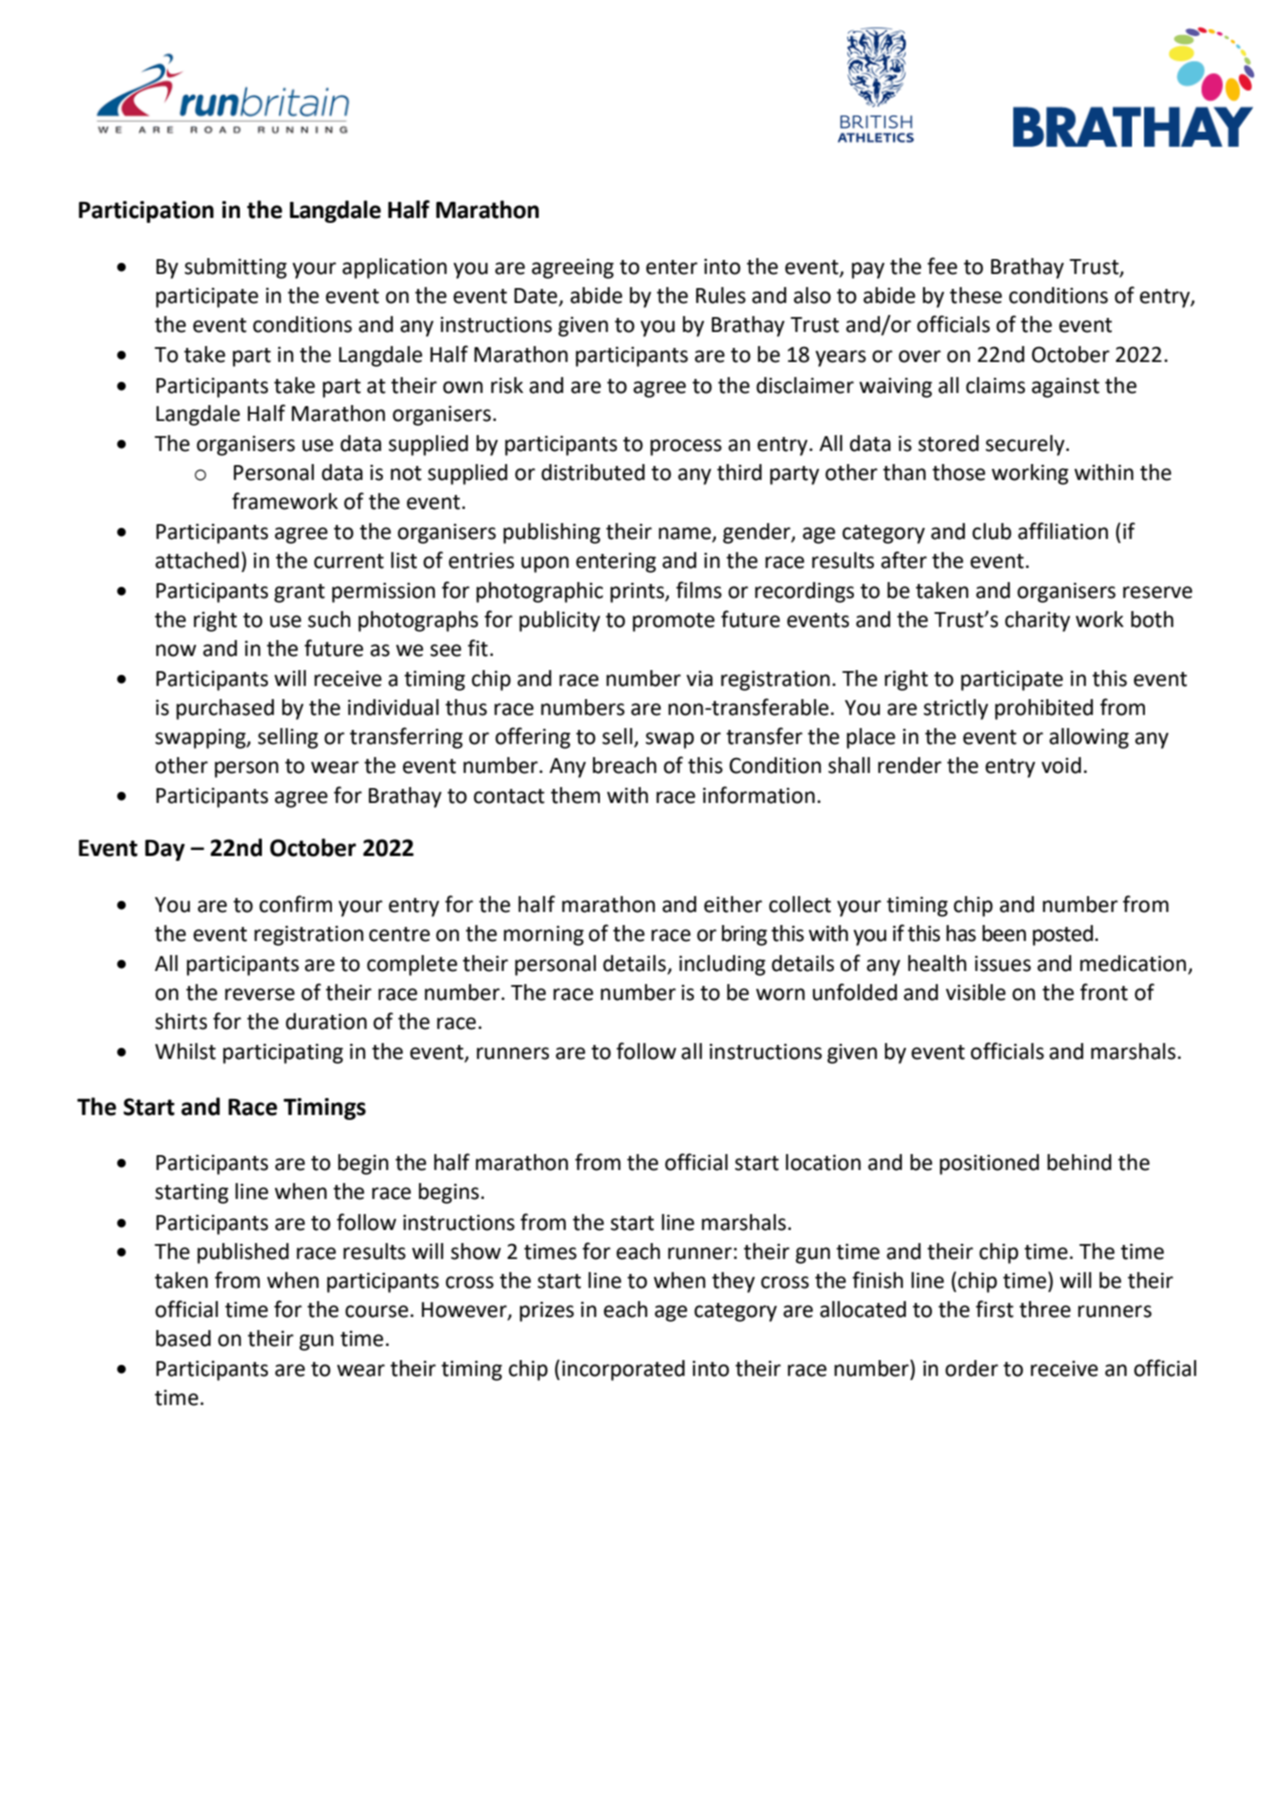 This document has width=1284, height=1814. What do you see at coordinates (623, 1370) in the document?
I see `incorporated` at bounding box center [623, 1370].
